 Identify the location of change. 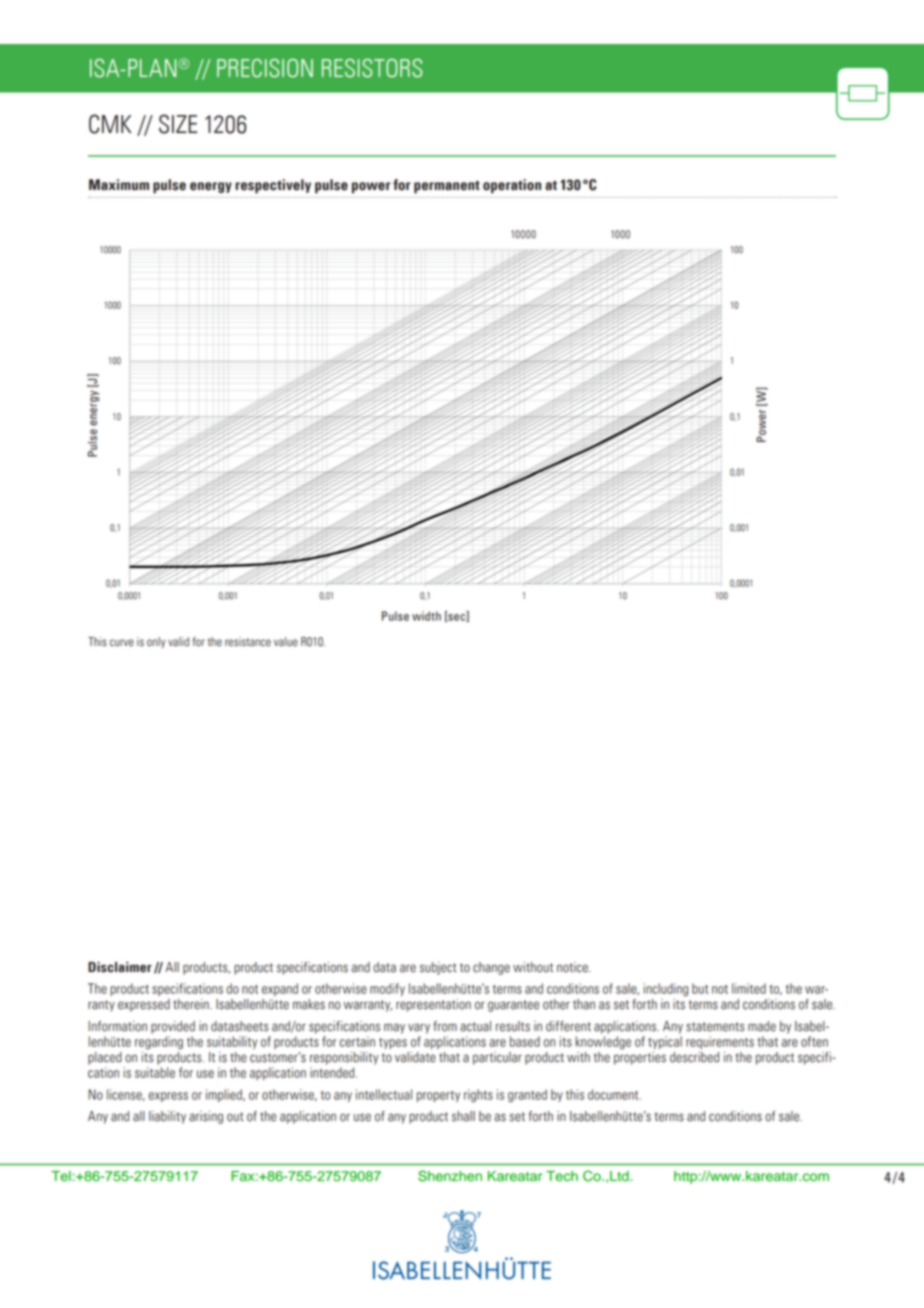
(491, 968).
